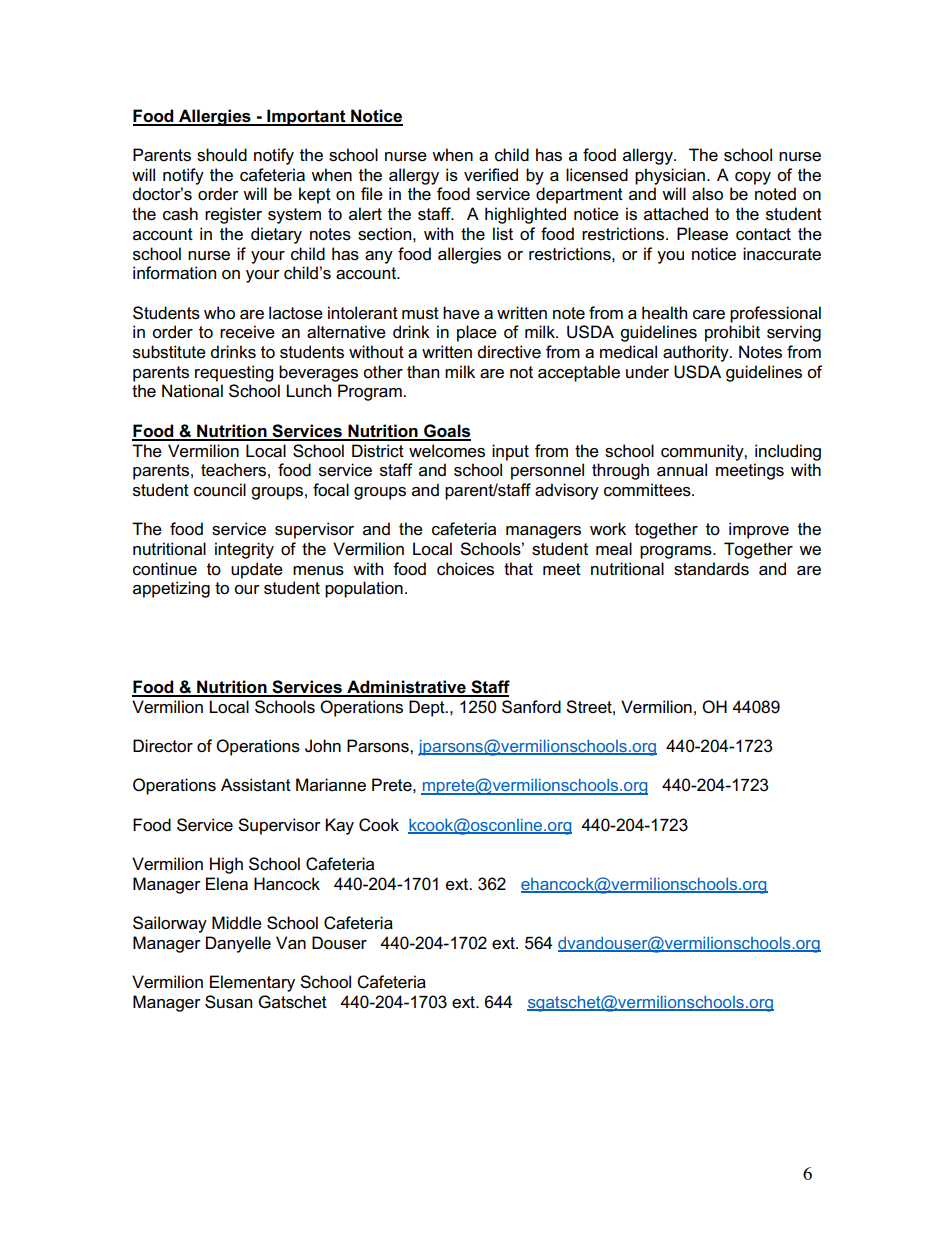 This screenshot has width=952, height=1233. I want to click on Kay, so click(339, 826).
